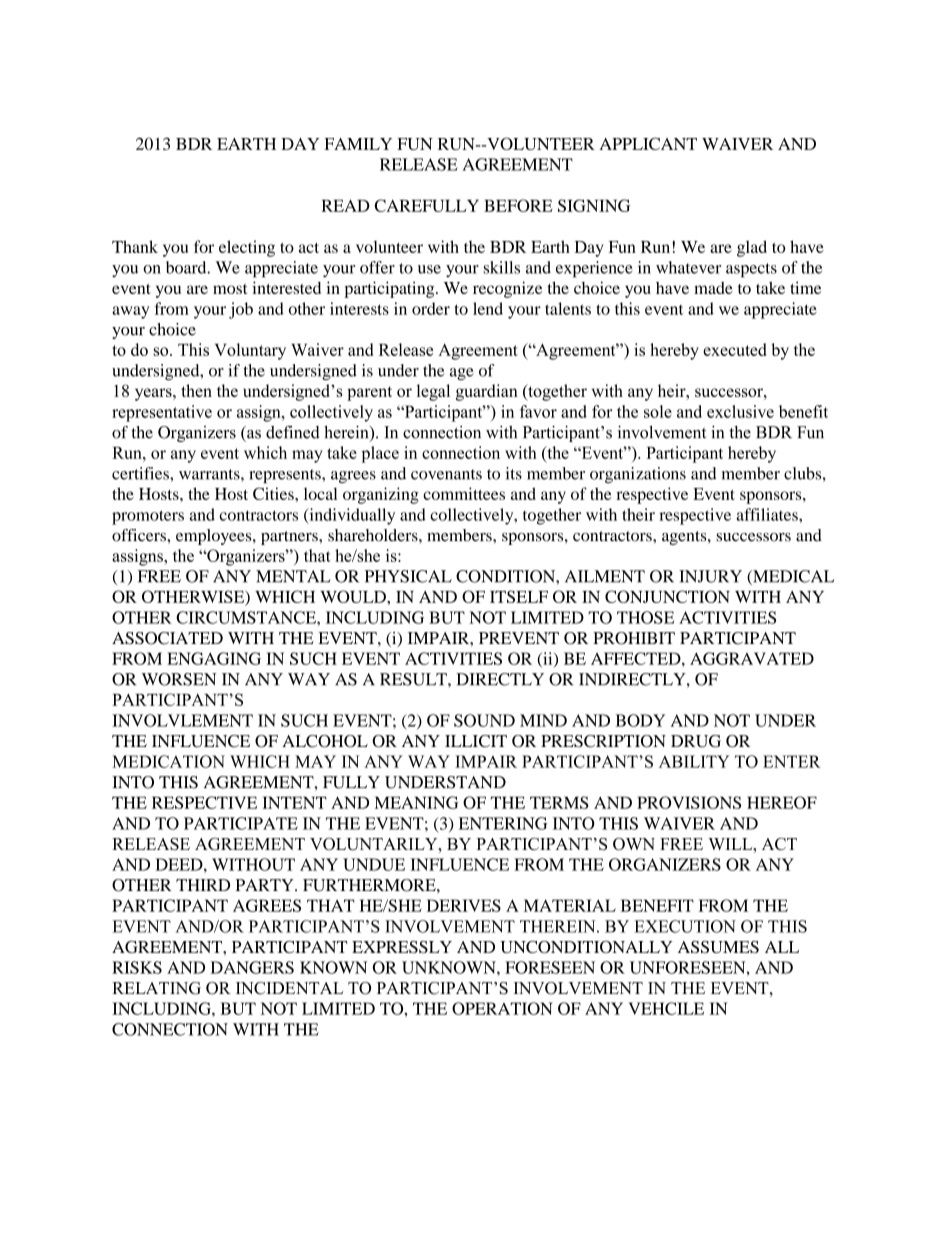 The image size is (952, 1233). What do you see at coordinates (488, 308) in the page?
I see `lend` at bounding box center [488, 308].
